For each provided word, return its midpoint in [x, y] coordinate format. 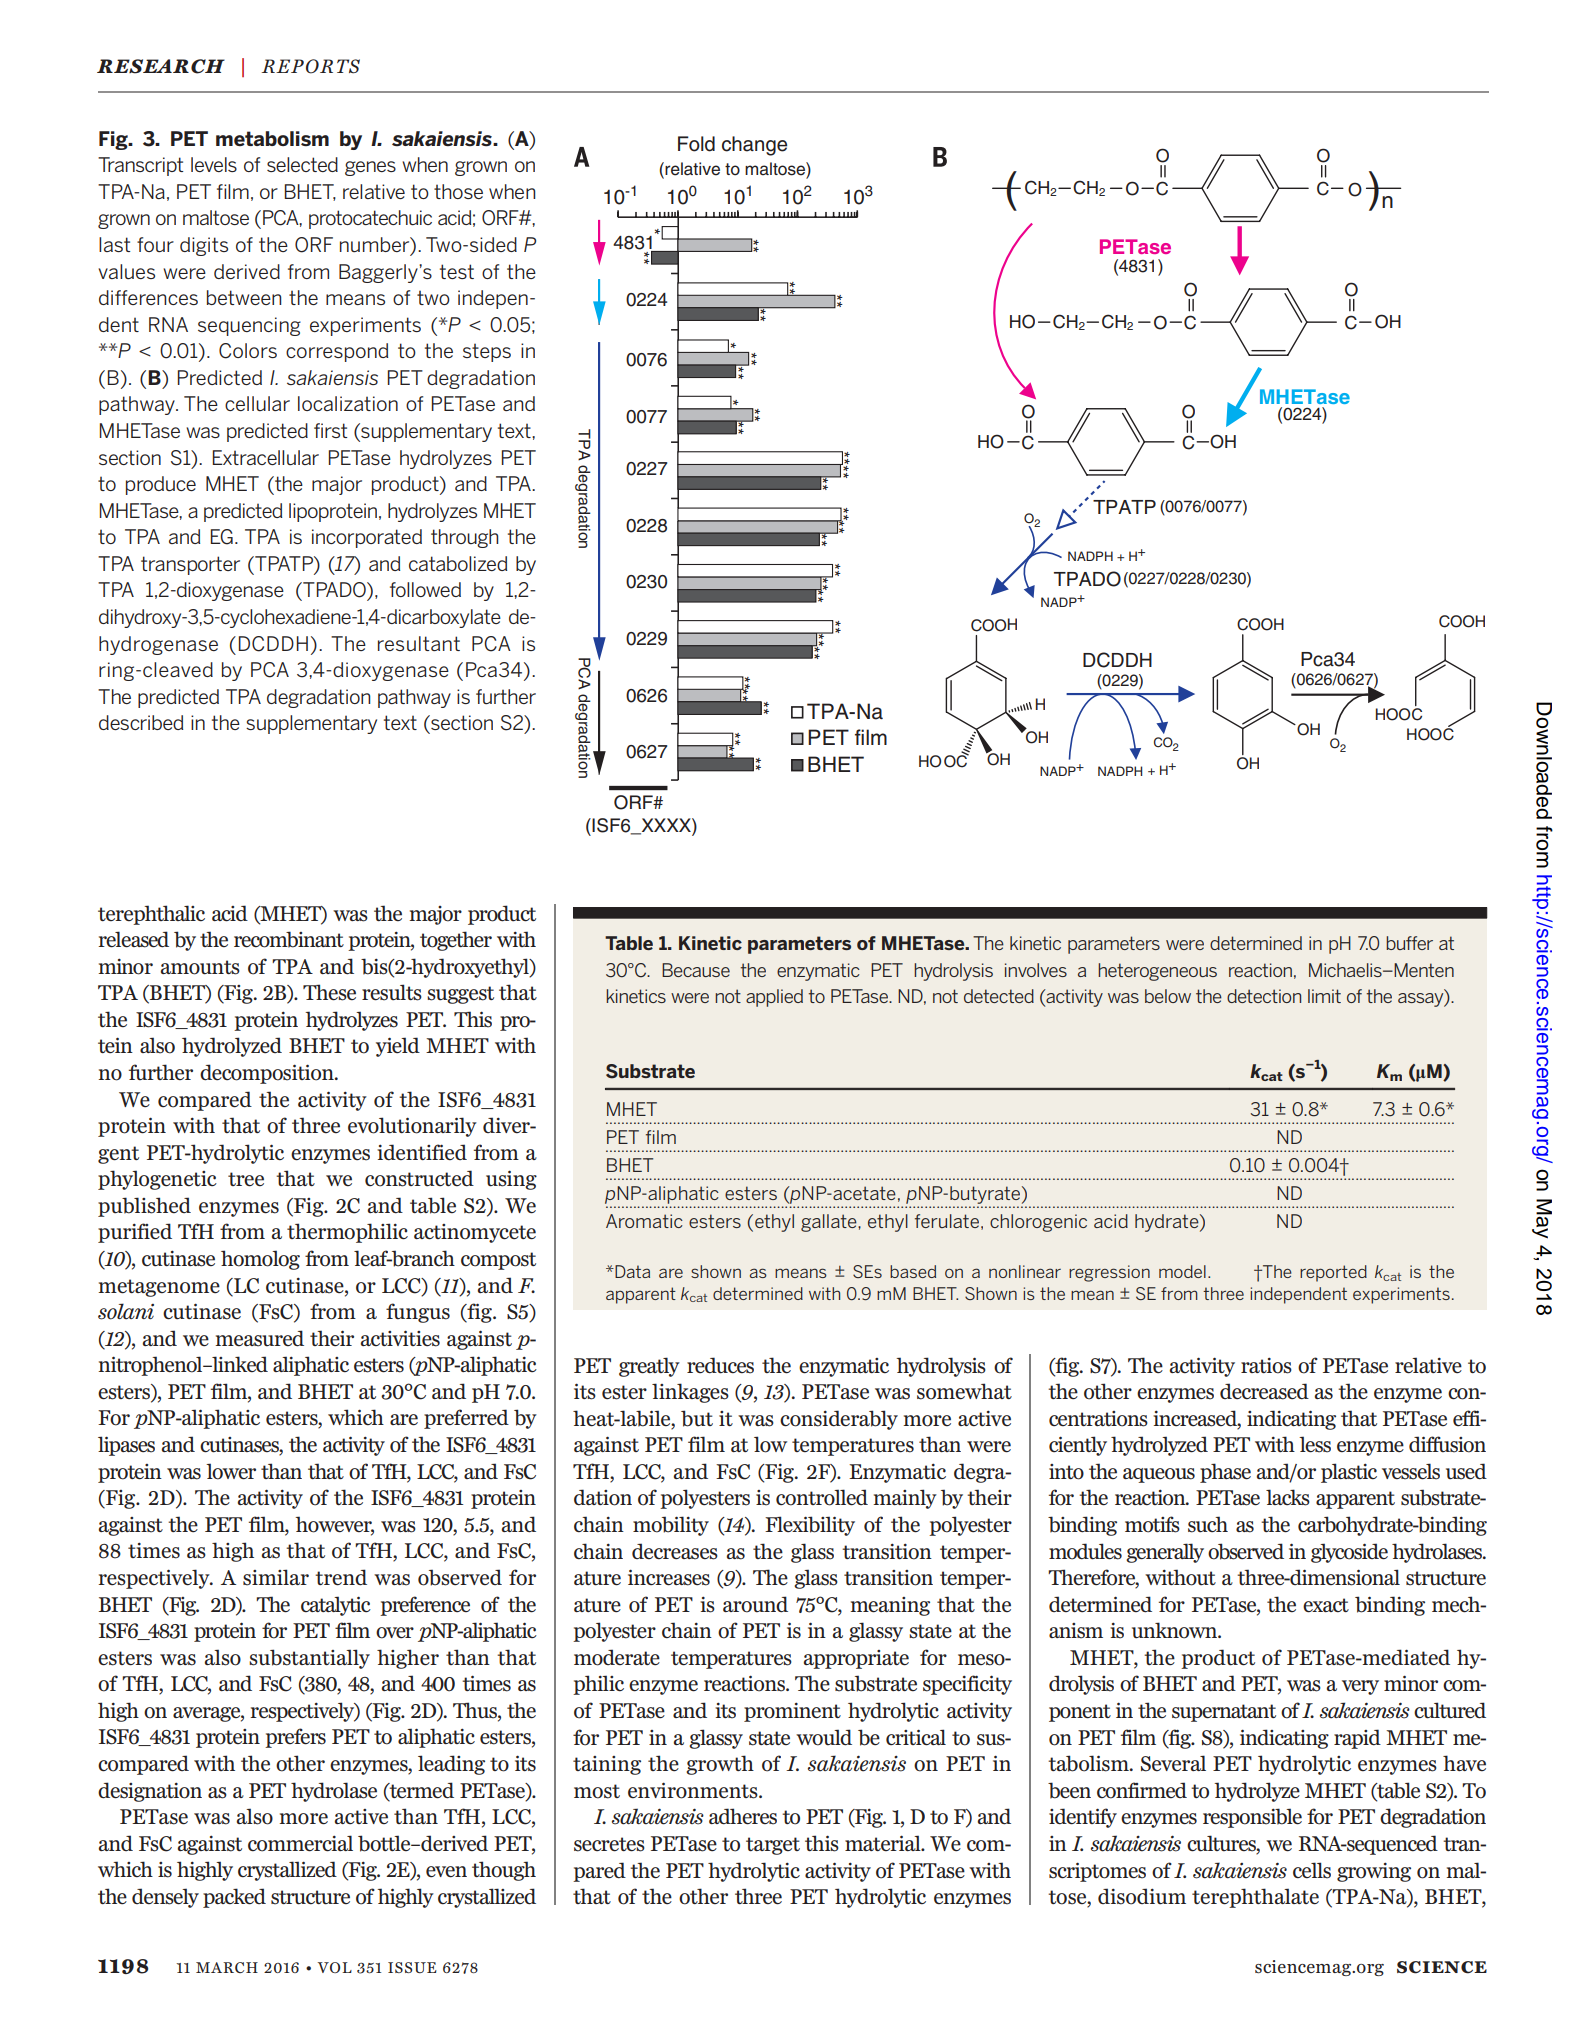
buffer [1409, 943]
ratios [1266, 1365]
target [773, 1846]
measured [259, 1338]
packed [234, 1898]
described [141, 722]
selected [302, 164]
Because [696, 970]
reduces [720, 1365]
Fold [696, 144]
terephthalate [1255, 1898]
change [754, 146]
